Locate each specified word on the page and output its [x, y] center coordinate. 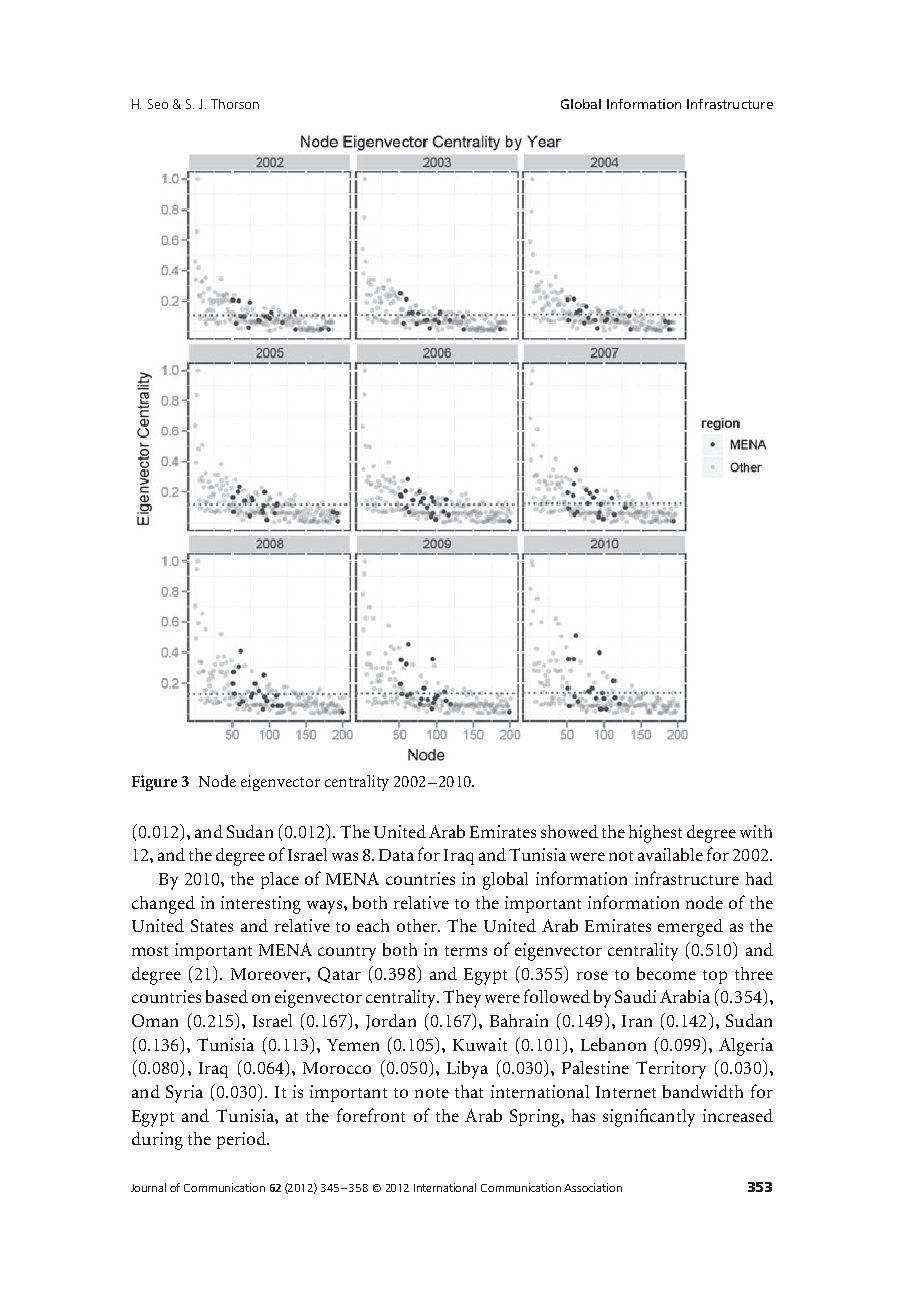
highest [655, 834]
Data [396, 855]
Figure [154, 783]
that [469, 1091]
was [345, 856]
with [756, 831]
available [670, 854]
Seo [158, 104]
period [242, 1140]
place [280, 880]
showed [569, 831]
